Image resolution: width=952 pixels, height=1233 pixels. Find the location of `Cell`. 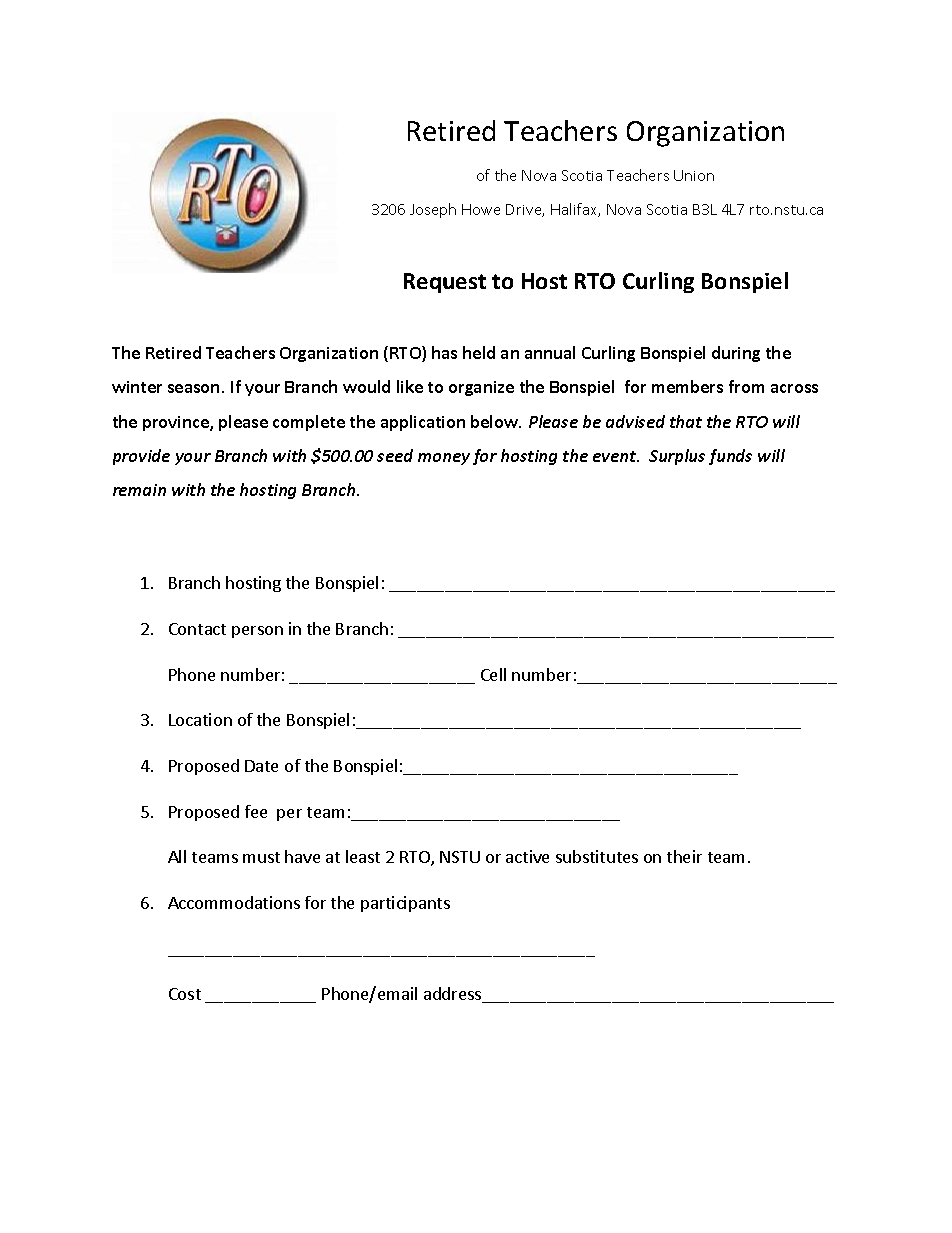

Cell is located at coordinates (493, 674).
